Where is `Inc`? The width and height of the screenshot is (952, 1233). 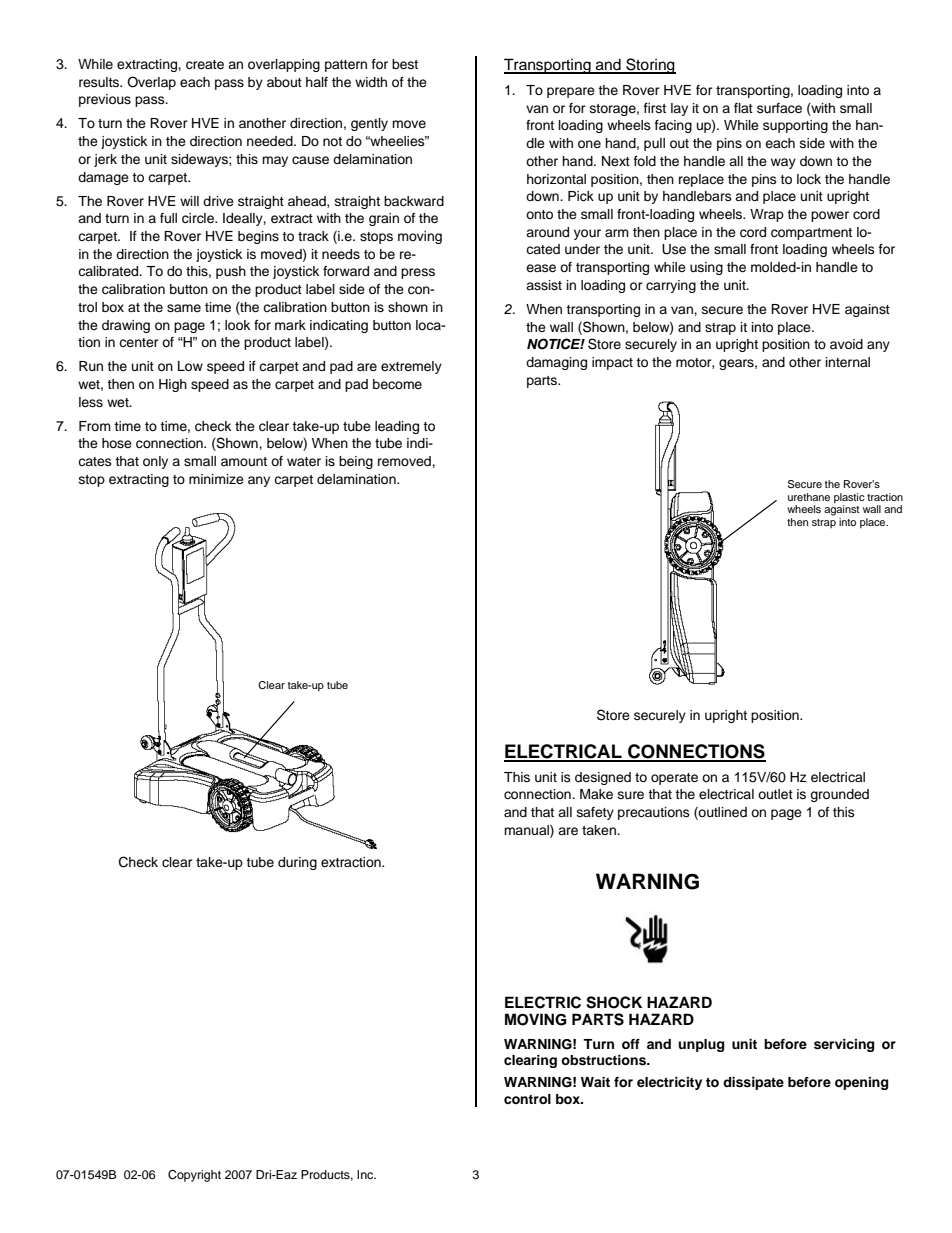 Inc is located at coordinates (366, 1174).
